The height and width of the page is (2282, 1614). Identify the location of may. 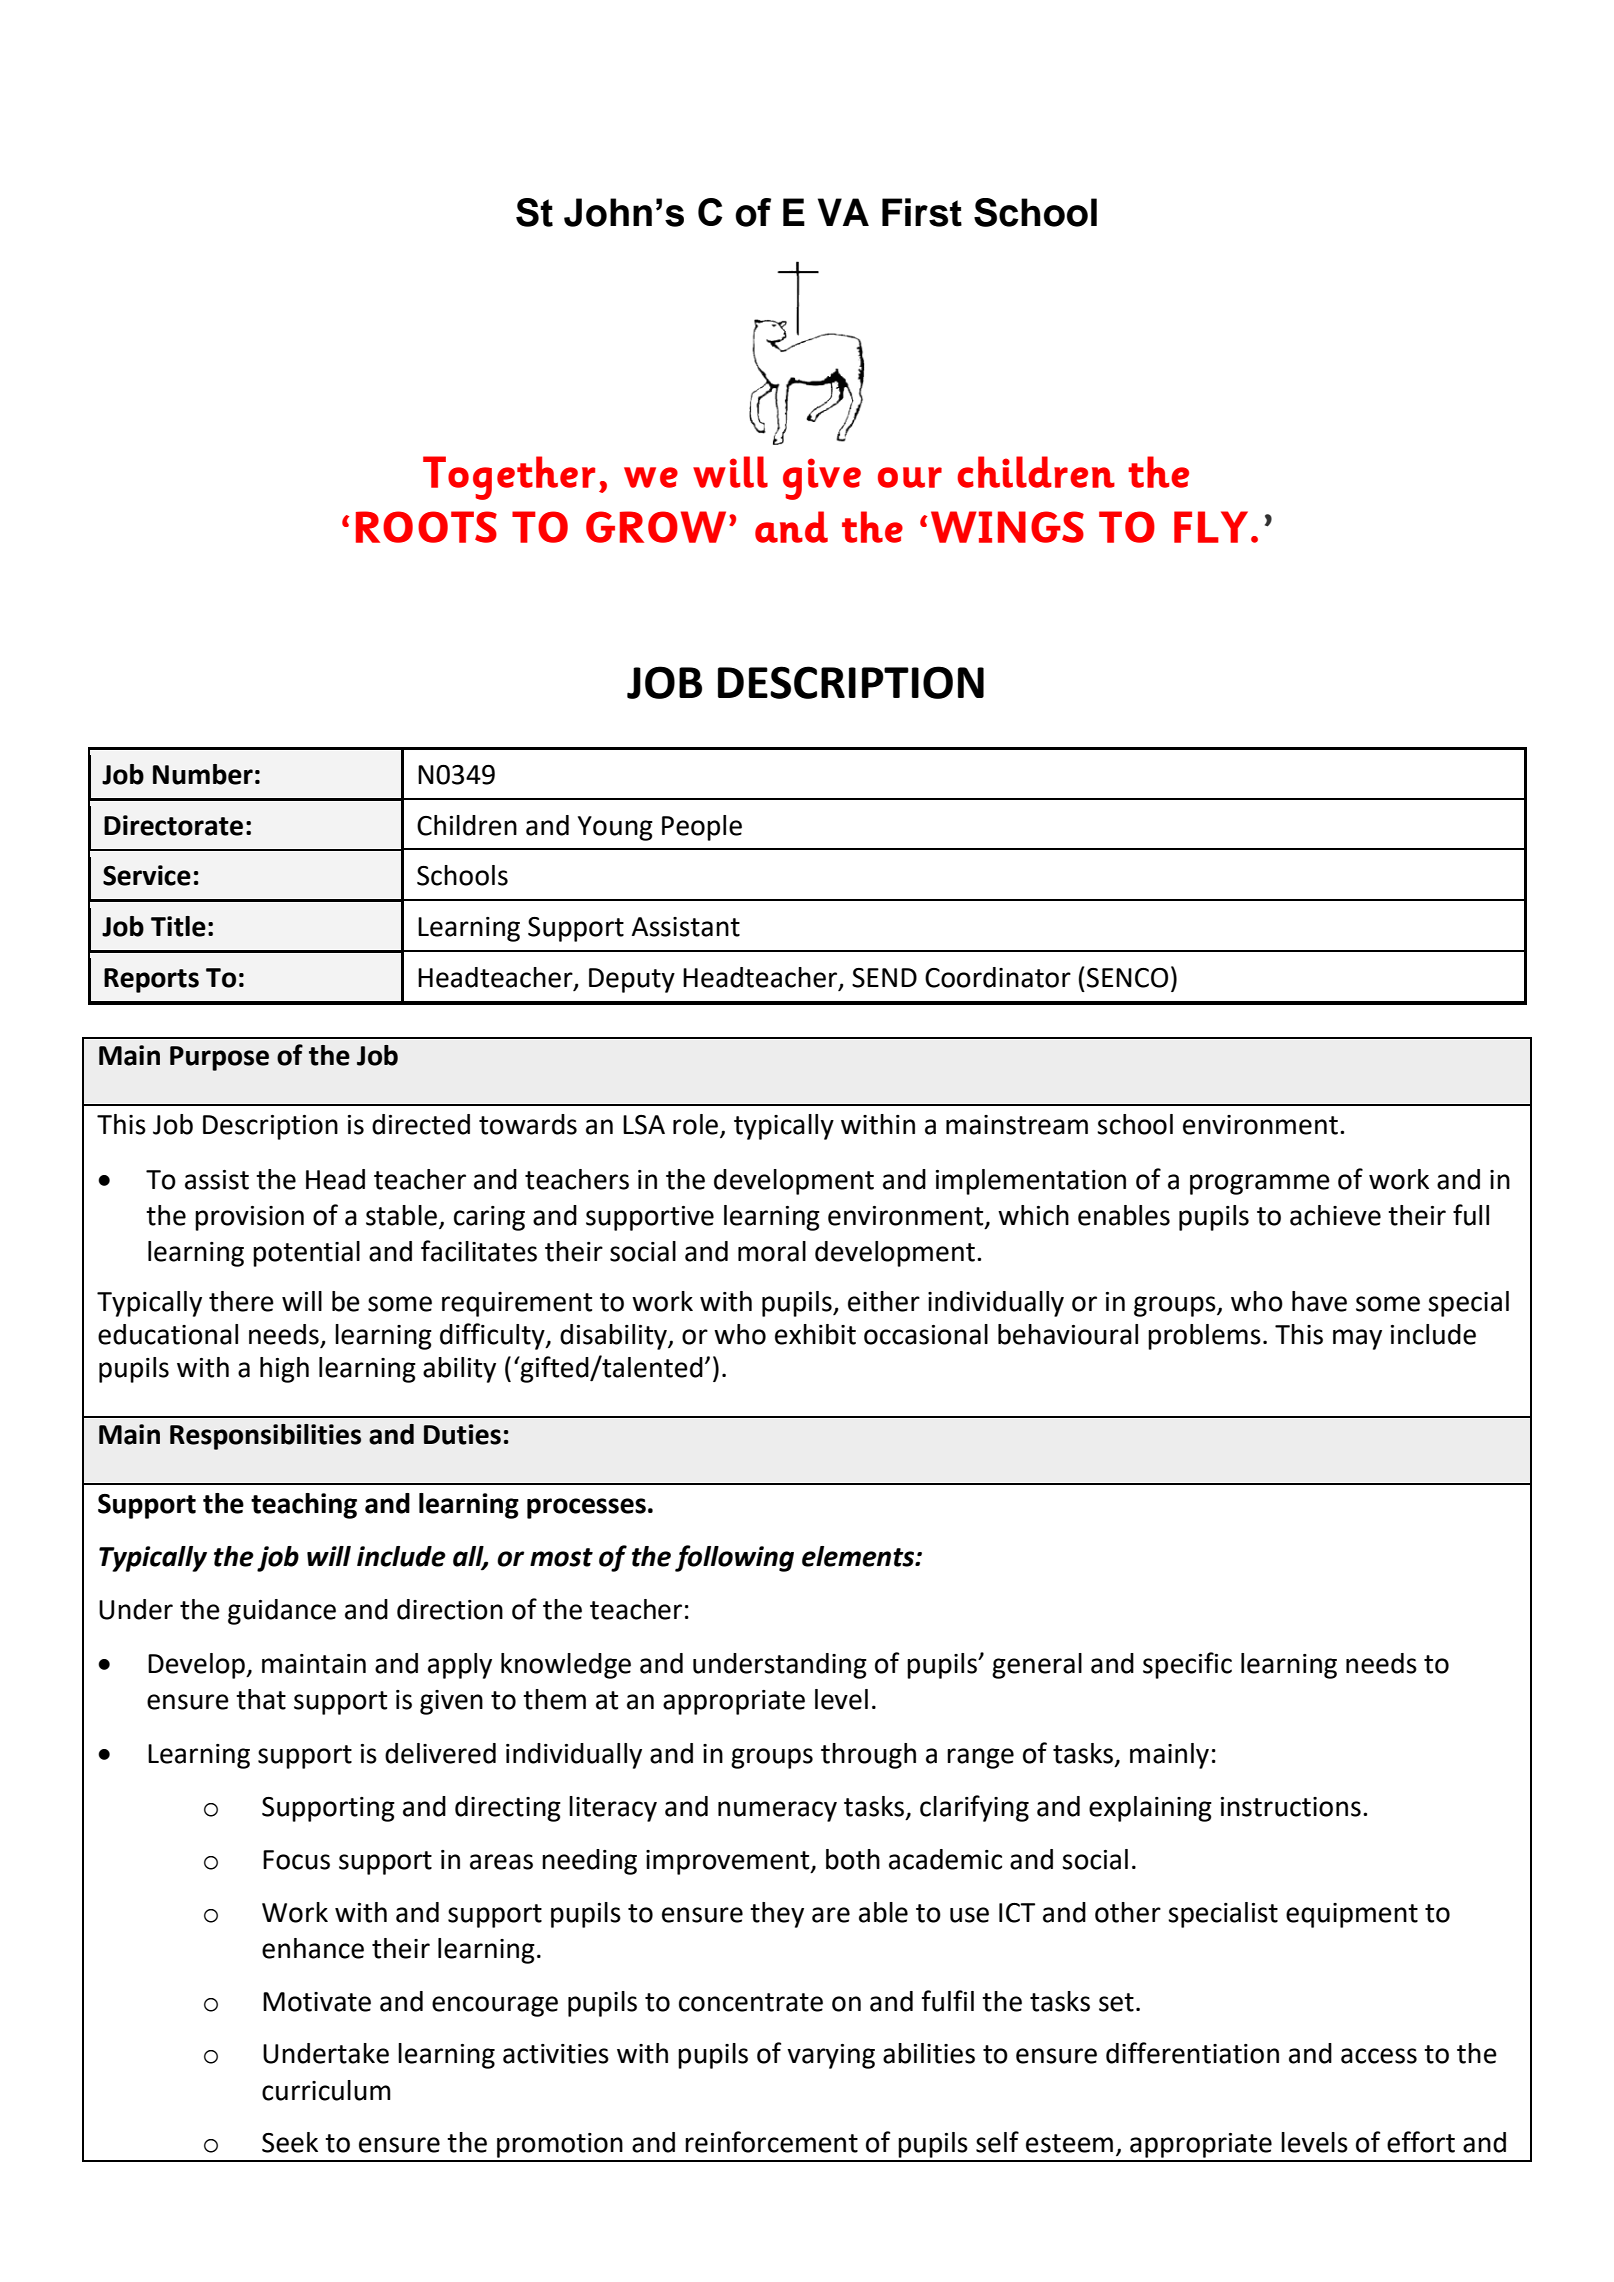
(1357, 1339).
